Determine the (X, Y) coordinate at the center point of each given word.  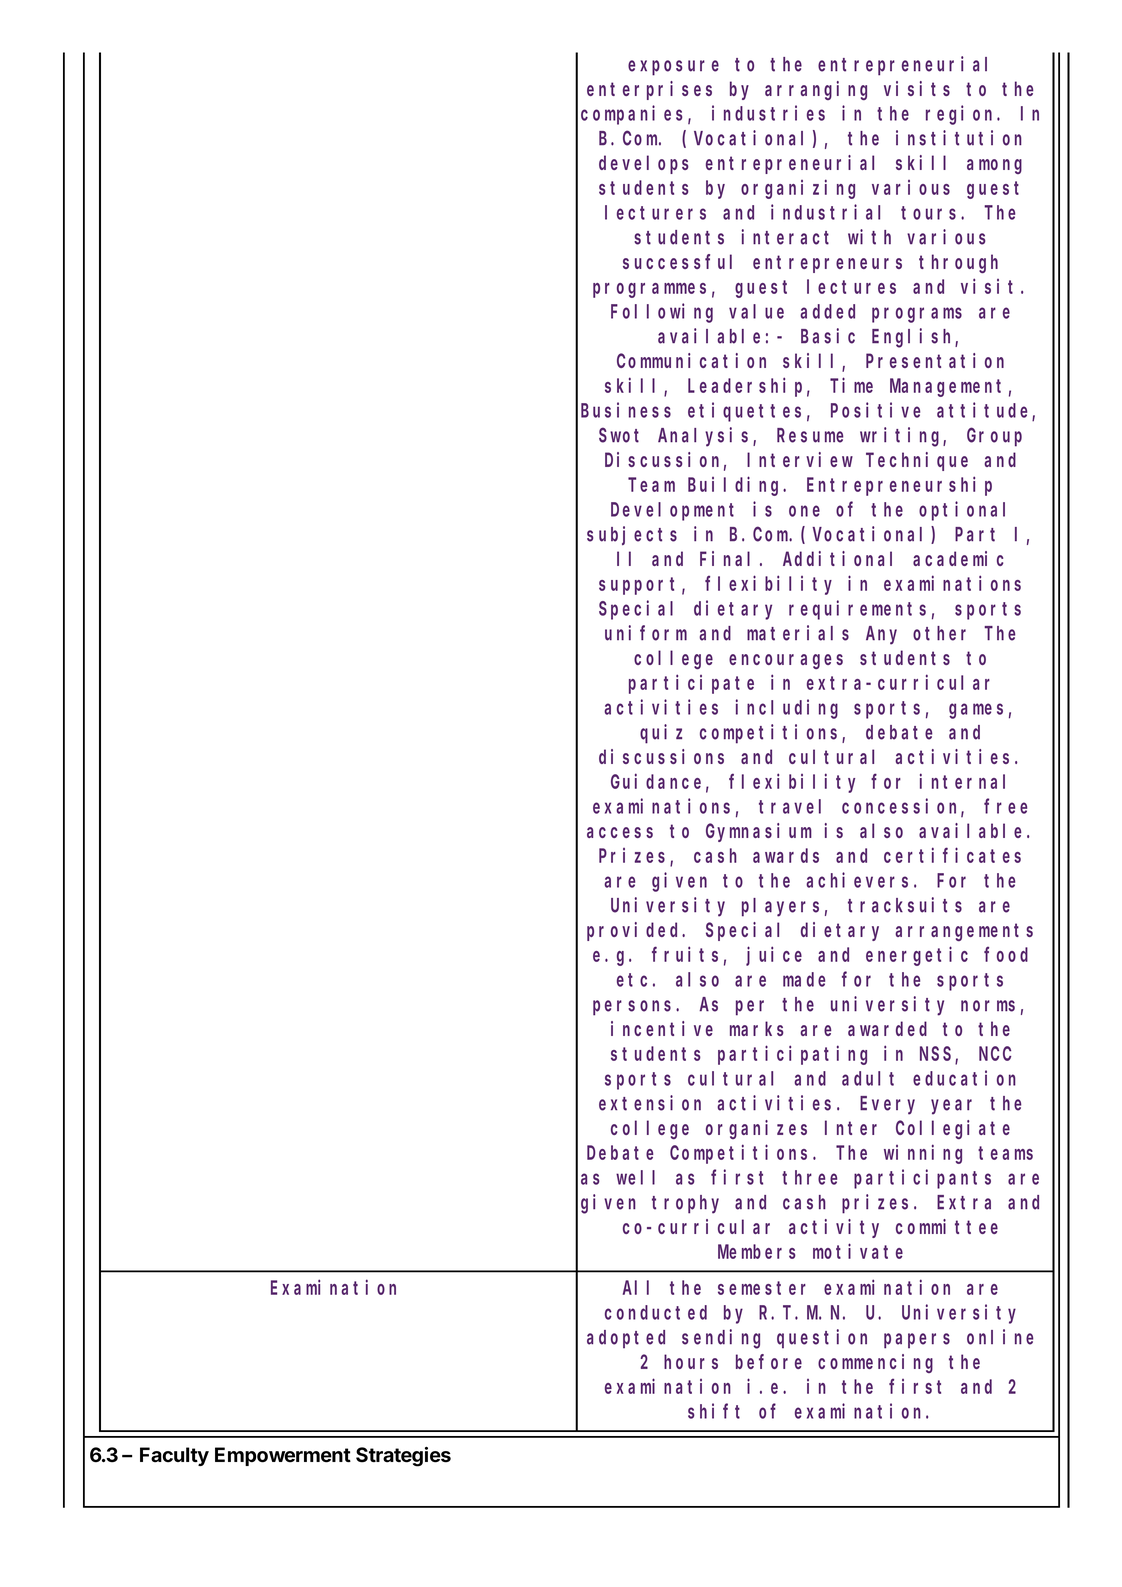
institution (959, 138)
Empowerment (283, 1456)
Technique (917, 461)
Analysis (706, 437)
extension (650, 1103)
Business (626, 410)
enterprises (649, 90)
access (620, 832)
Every (887, 1106)
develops (644, 164)
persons (635, 1008)
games (976, 711)
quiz (661, 734)
